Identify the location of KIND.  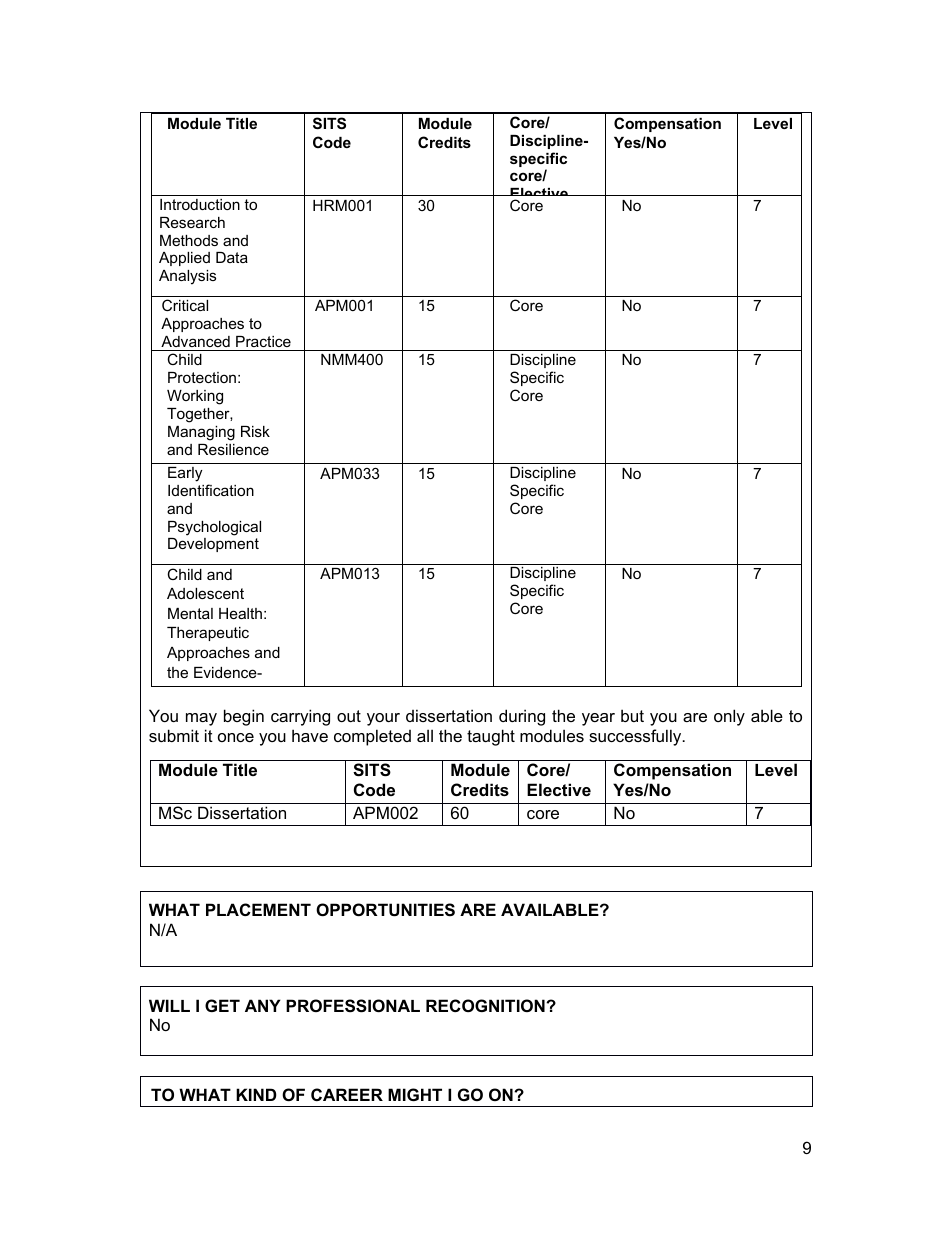
(256, 1094).
